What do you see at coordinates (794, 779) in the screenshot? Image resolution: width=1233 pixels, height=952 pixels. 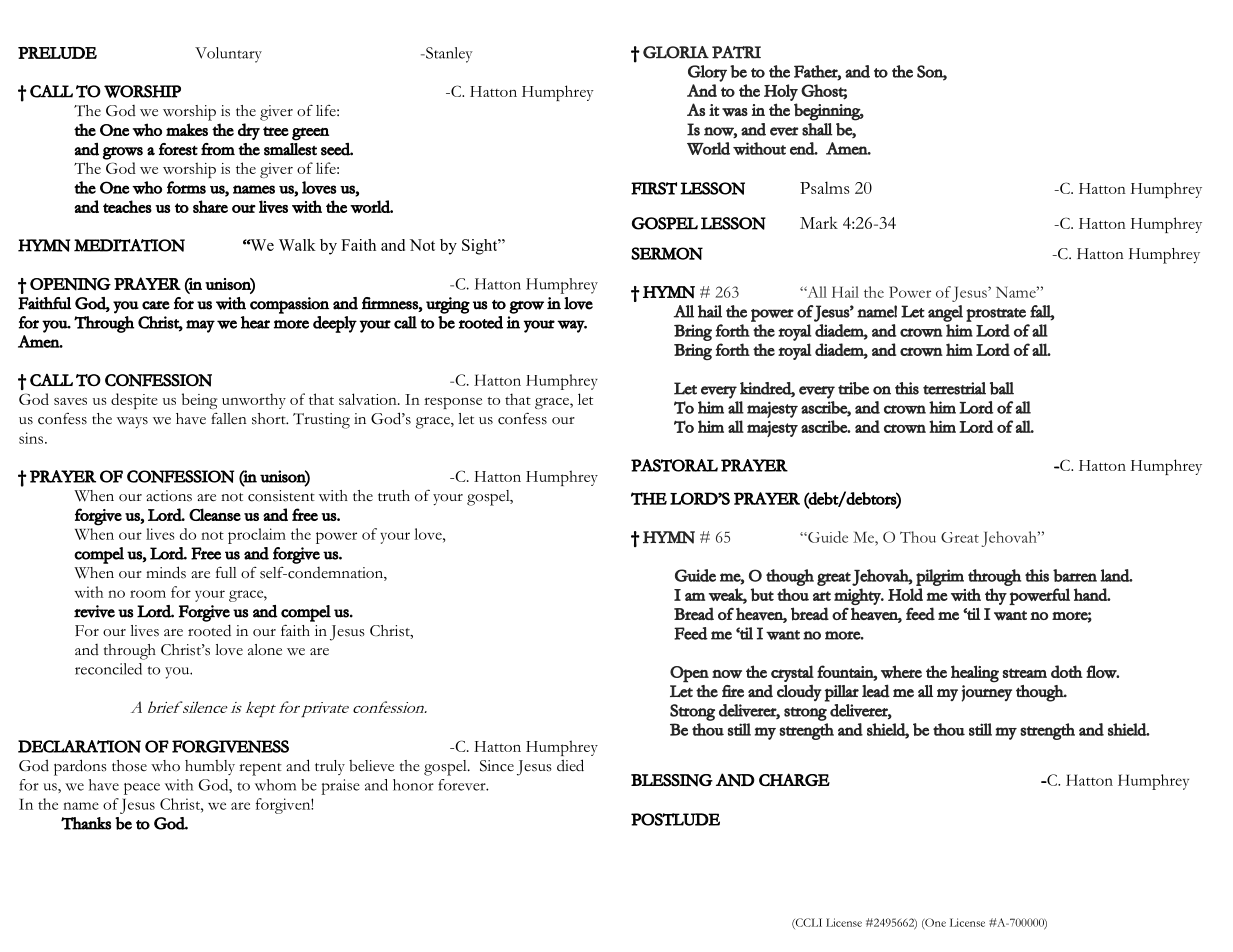 I see `CHARGE` at bounding box center [794, 779].
